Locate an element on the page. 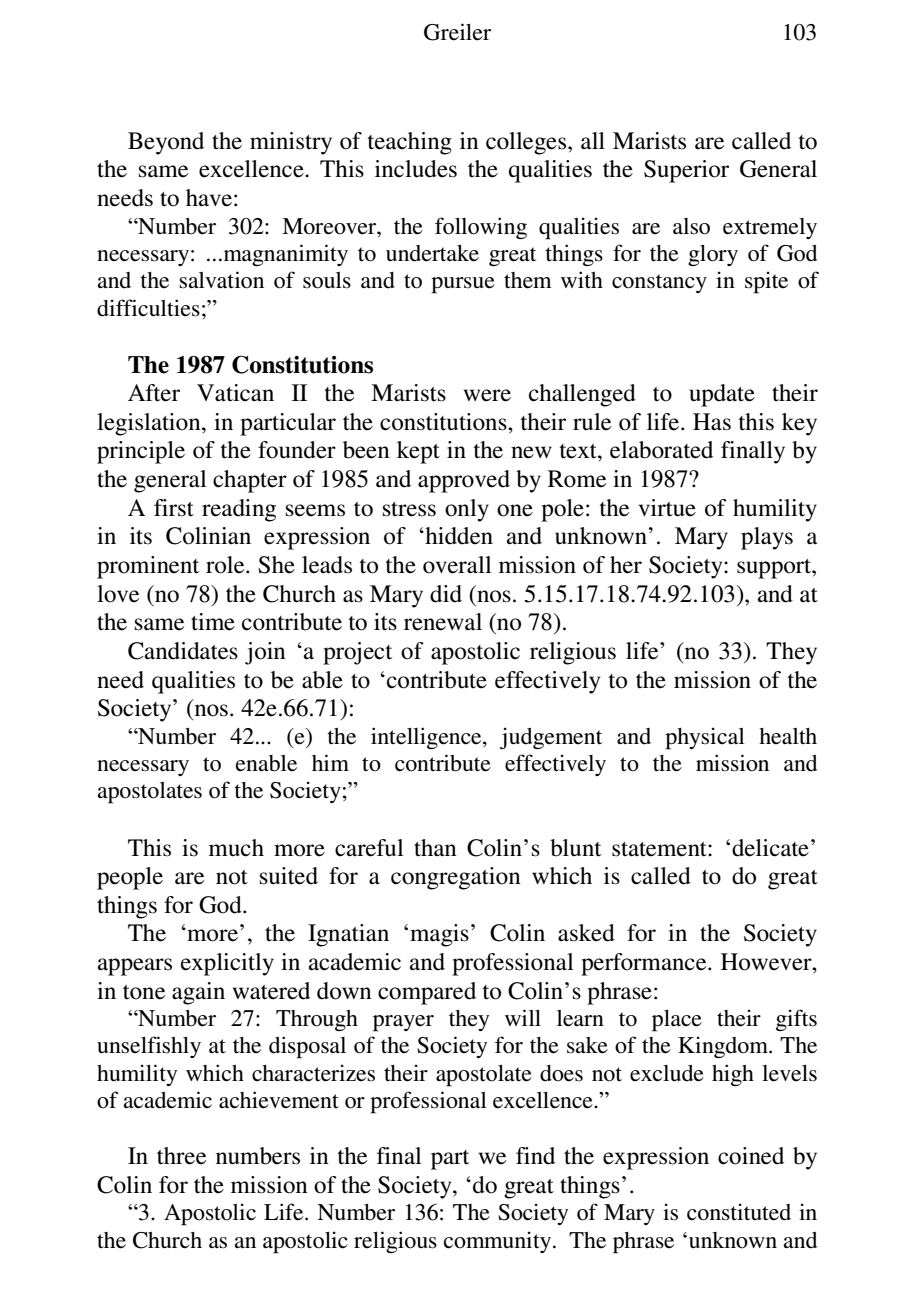 The image size is (917, 1316). Superior is located at coordinates (686, 171).
